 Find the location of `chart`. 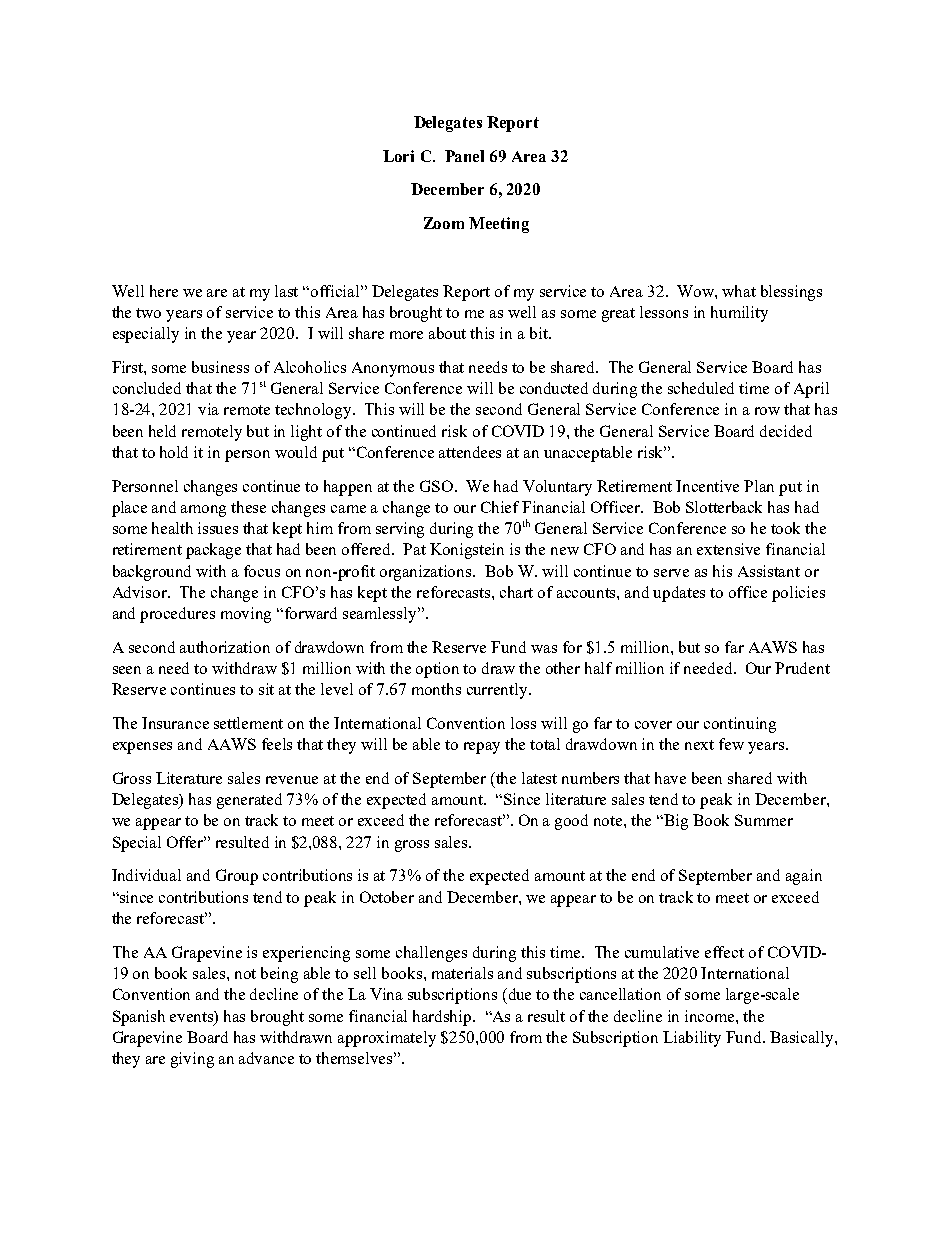

chart is located at coordinates (516, 592).
